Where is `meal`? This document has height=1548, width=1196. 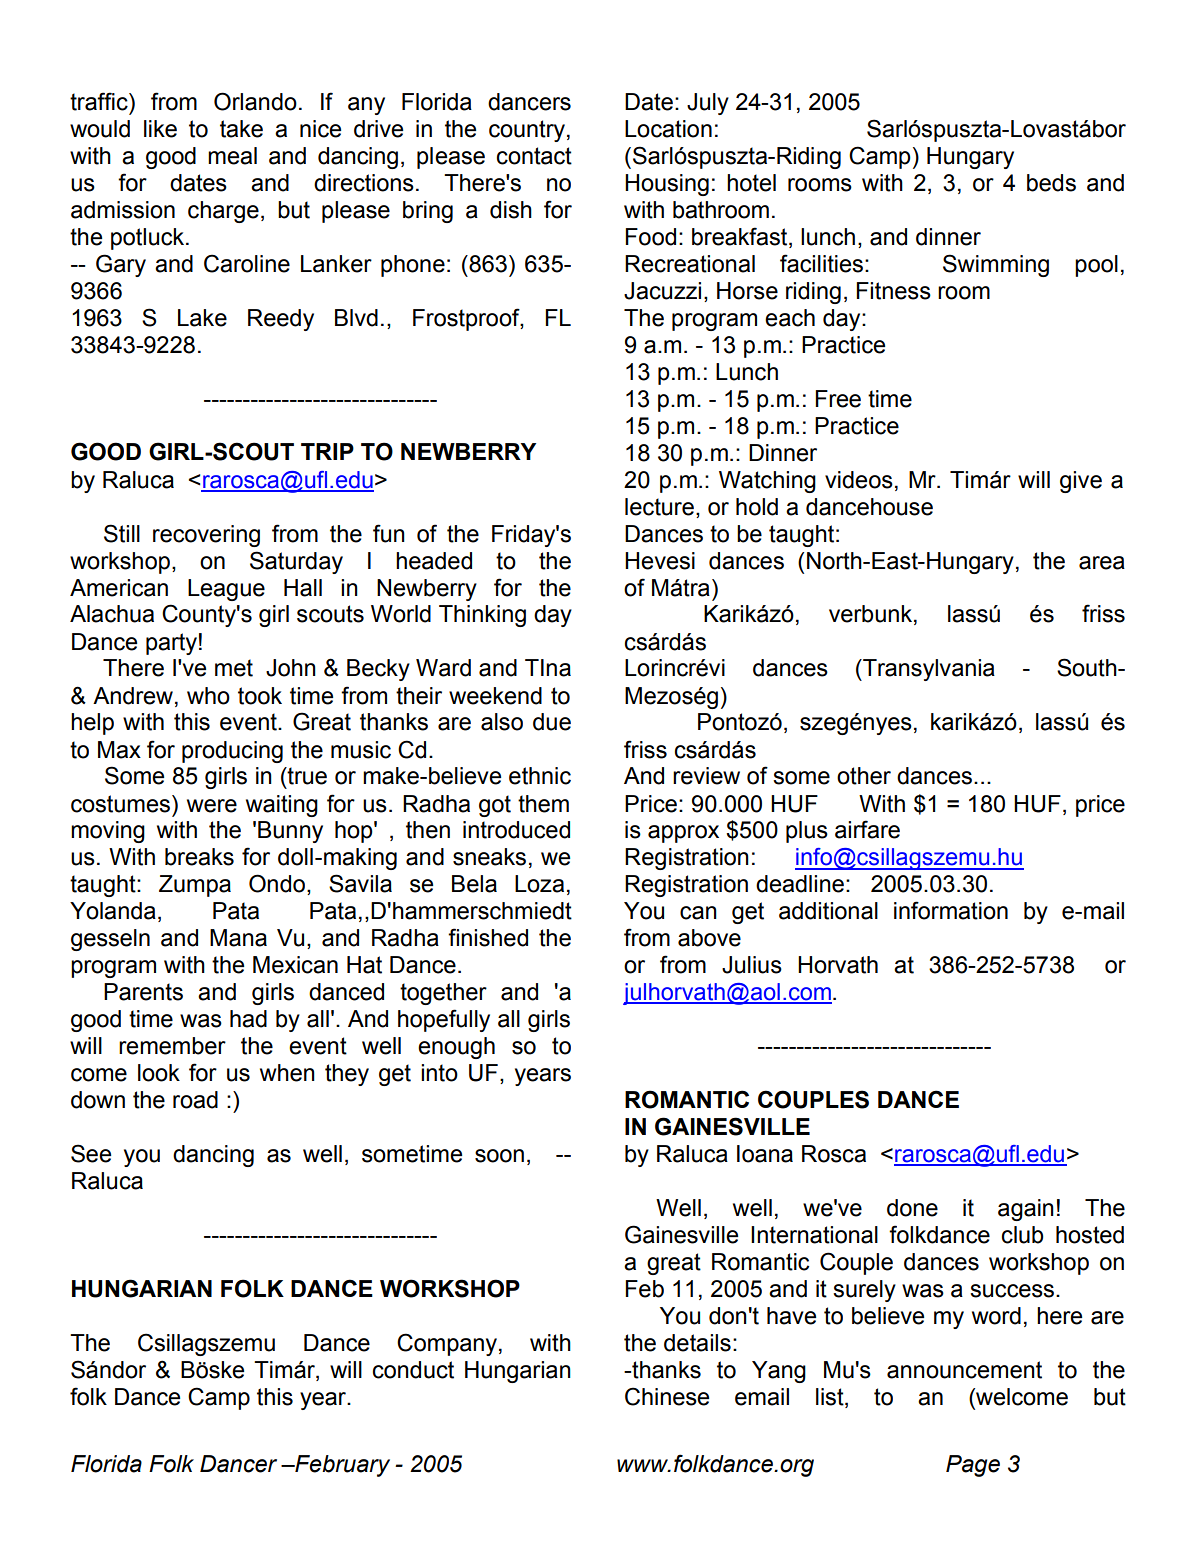 meal is located at coordinates (232, 156).
